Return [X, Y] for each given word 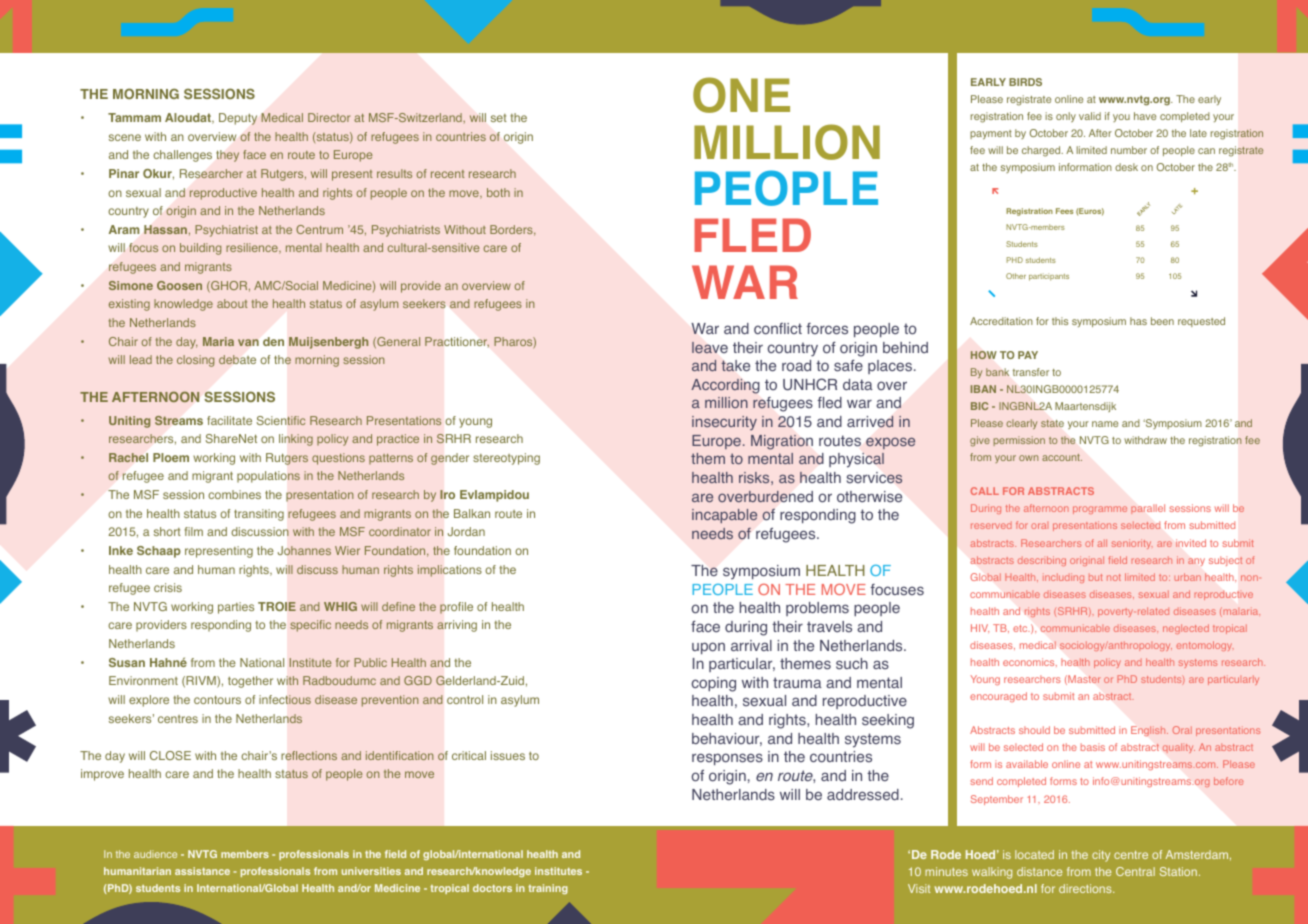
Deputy [238, 119]
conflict [778, 329]
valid [1090, 116]
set [499, 118]
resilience [253, 248]
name [1105, 424]
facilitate [229, 420]
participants [1049, 277]
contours [217, 699]
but [1096, 577]
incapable [724, 516]
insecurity [724, 423]
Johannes [304, 550]
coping [714, 684]
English [1149, 731]
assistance [202, 871]
